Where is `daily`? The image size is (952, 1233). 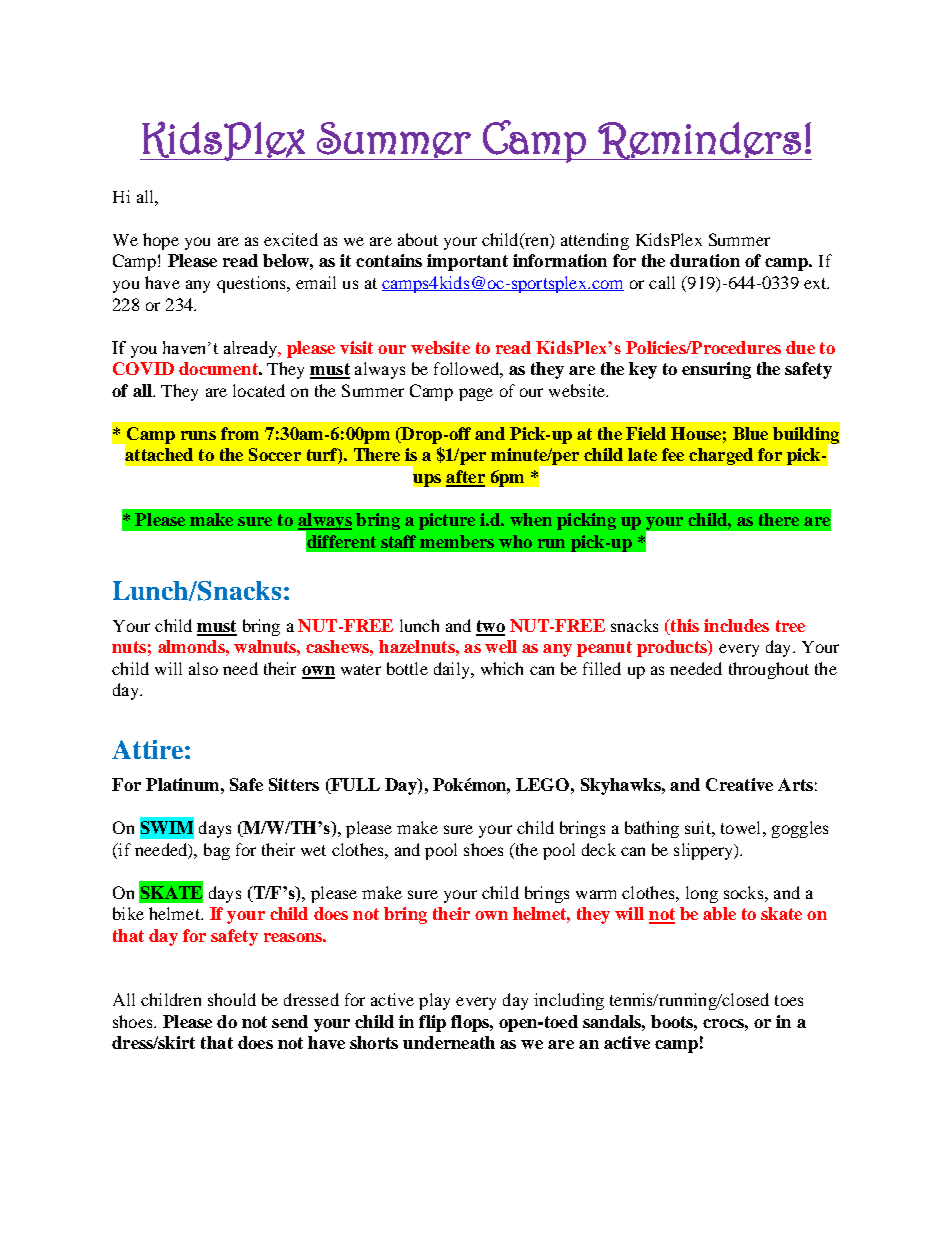
daily is located at coordinates (453, 670).
